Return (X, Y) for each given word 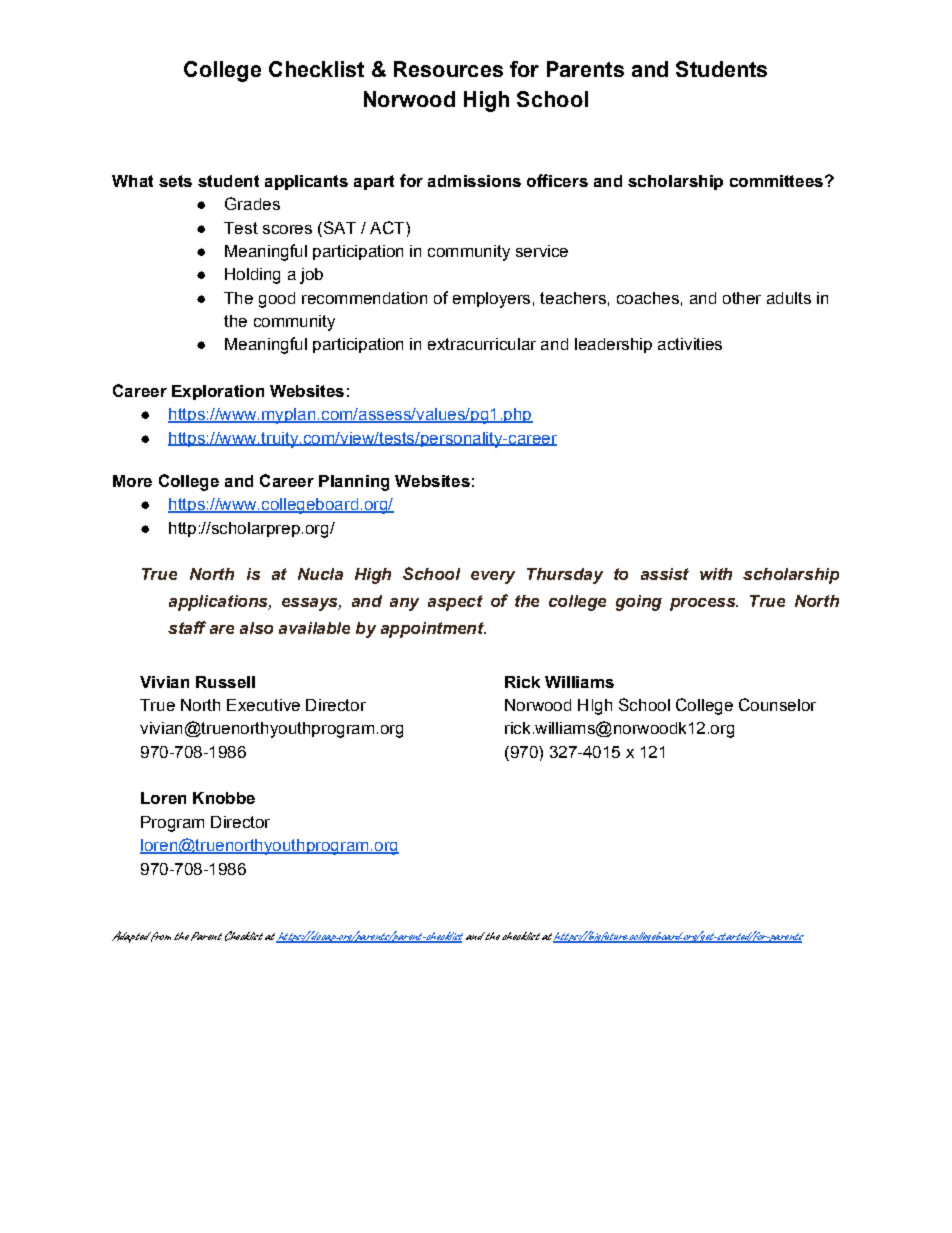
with (716, 574)
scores (287, 229)
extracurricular (482, 344)
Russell (225, 682)
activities (690, 344)
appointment (433, 630)
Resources (448, 69)
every (493, 577)
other (742, 298)
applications (219, 603)
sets (175, 181)
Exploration (218, 392)
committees (776, 181)
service (542, 251)
